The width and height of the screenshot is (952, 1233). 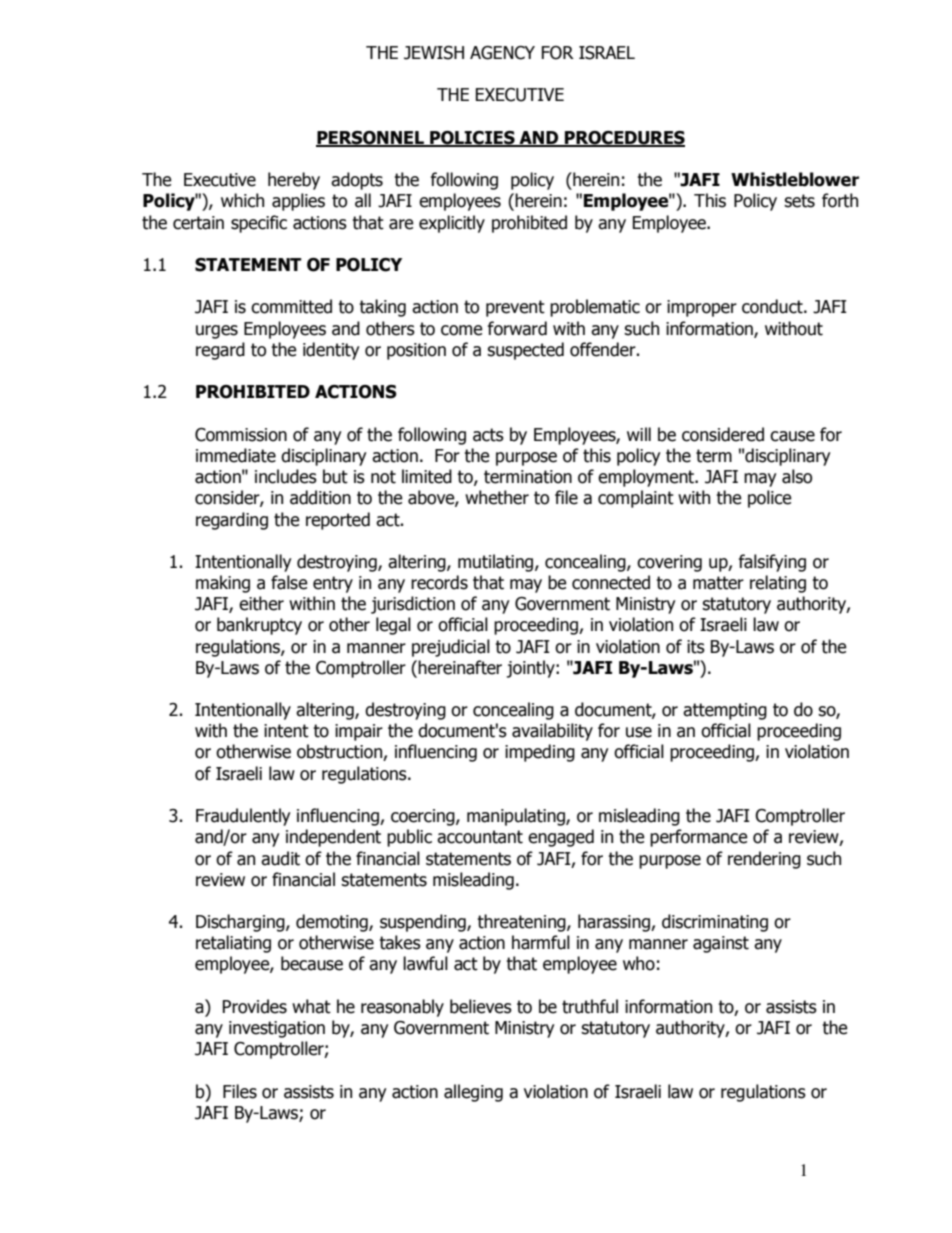 What do you see at coordinates (291, 306) in the screenshot?
I see `committed` at bounding box center [291, 306].
